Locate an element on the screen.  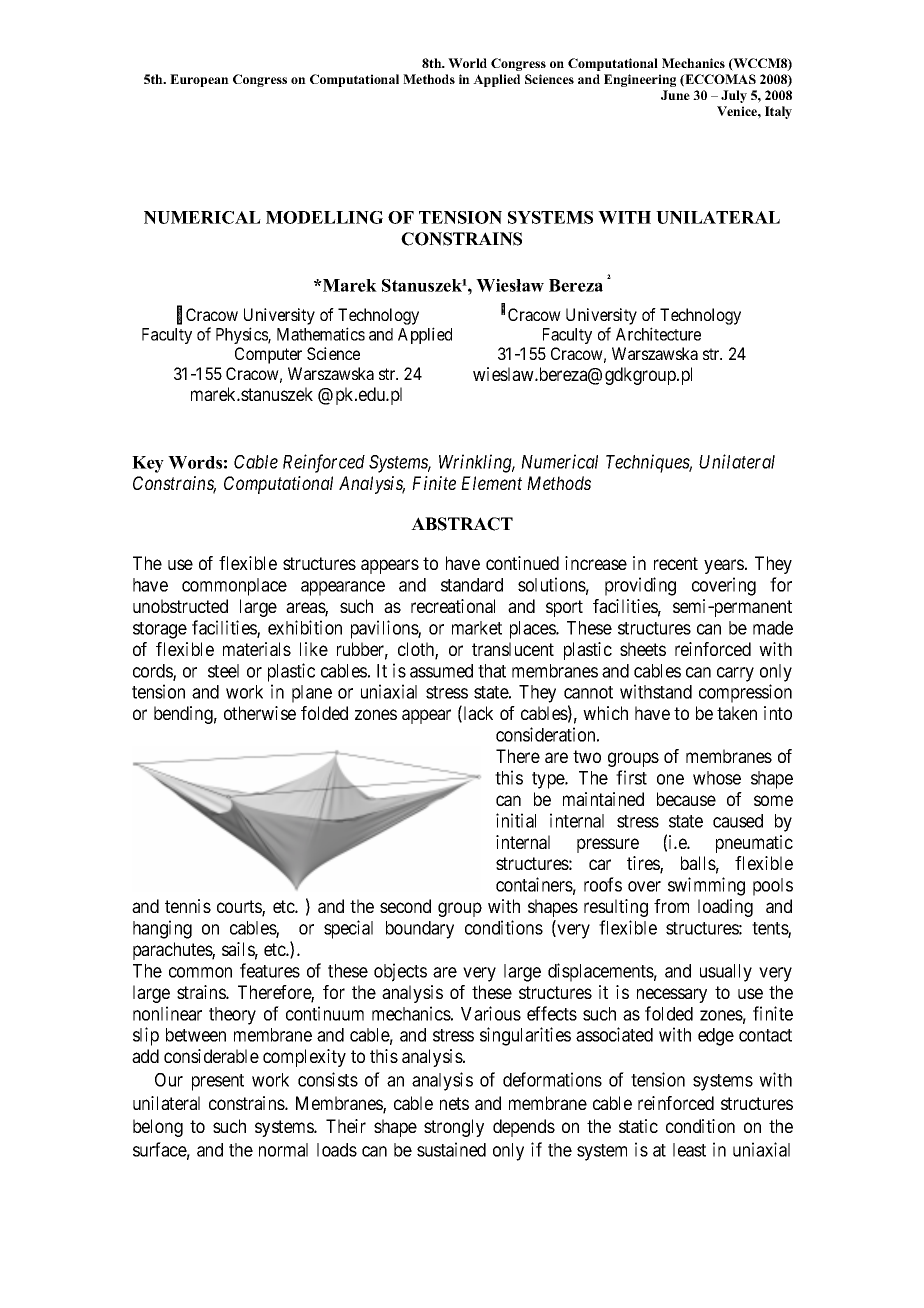
least is located at coordinates (689, 1150).
